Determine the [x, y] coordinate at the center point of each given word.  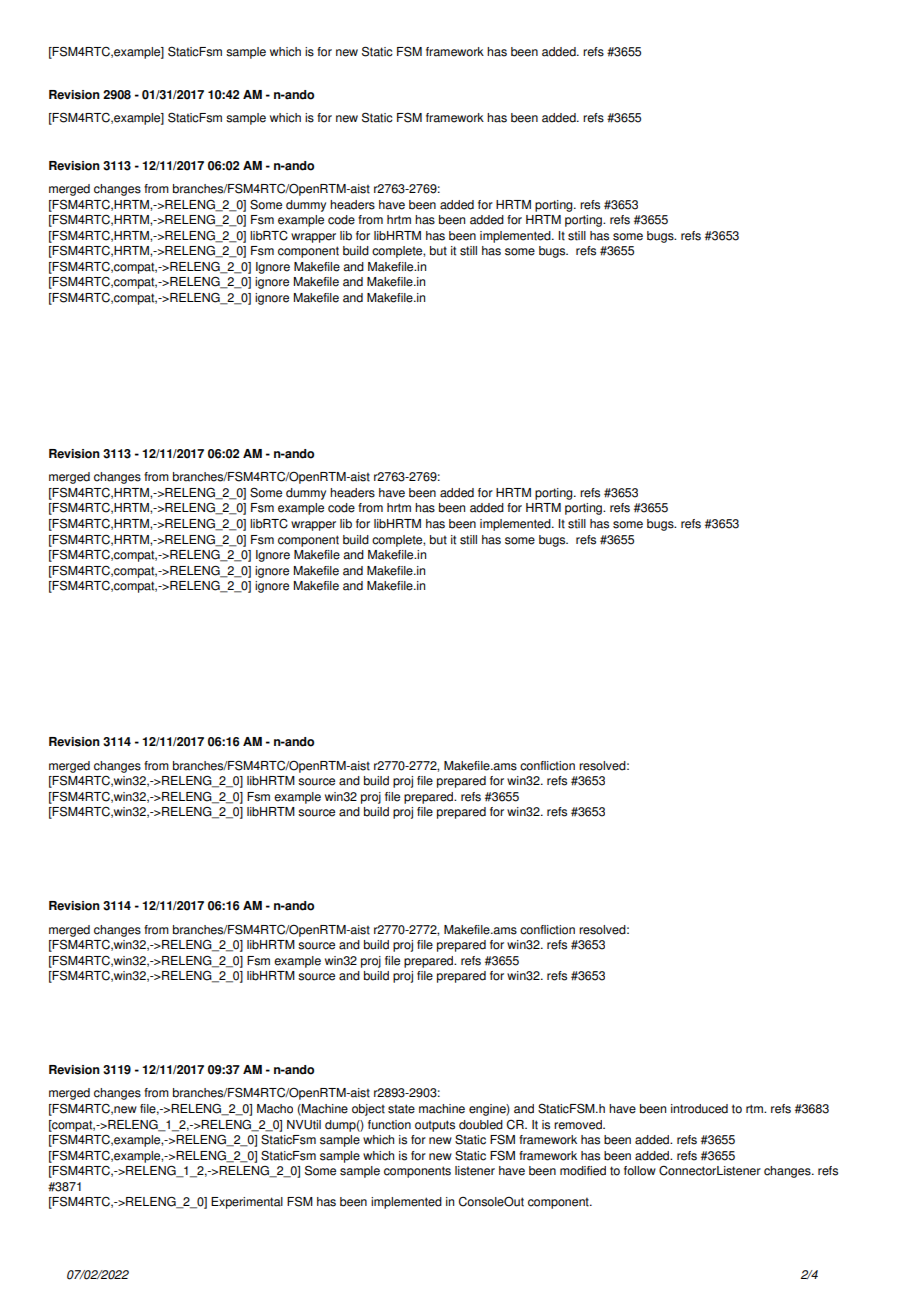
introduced [699, 1109]
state [401, 1109]
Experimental [247, 1203]
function [389, 1125]
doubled [481, 1125]
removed [579, 1125]
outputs [435, 1126]
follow [640, 1171]
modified [583, 1171]
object [368, 1110]
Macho [275, 1109]
